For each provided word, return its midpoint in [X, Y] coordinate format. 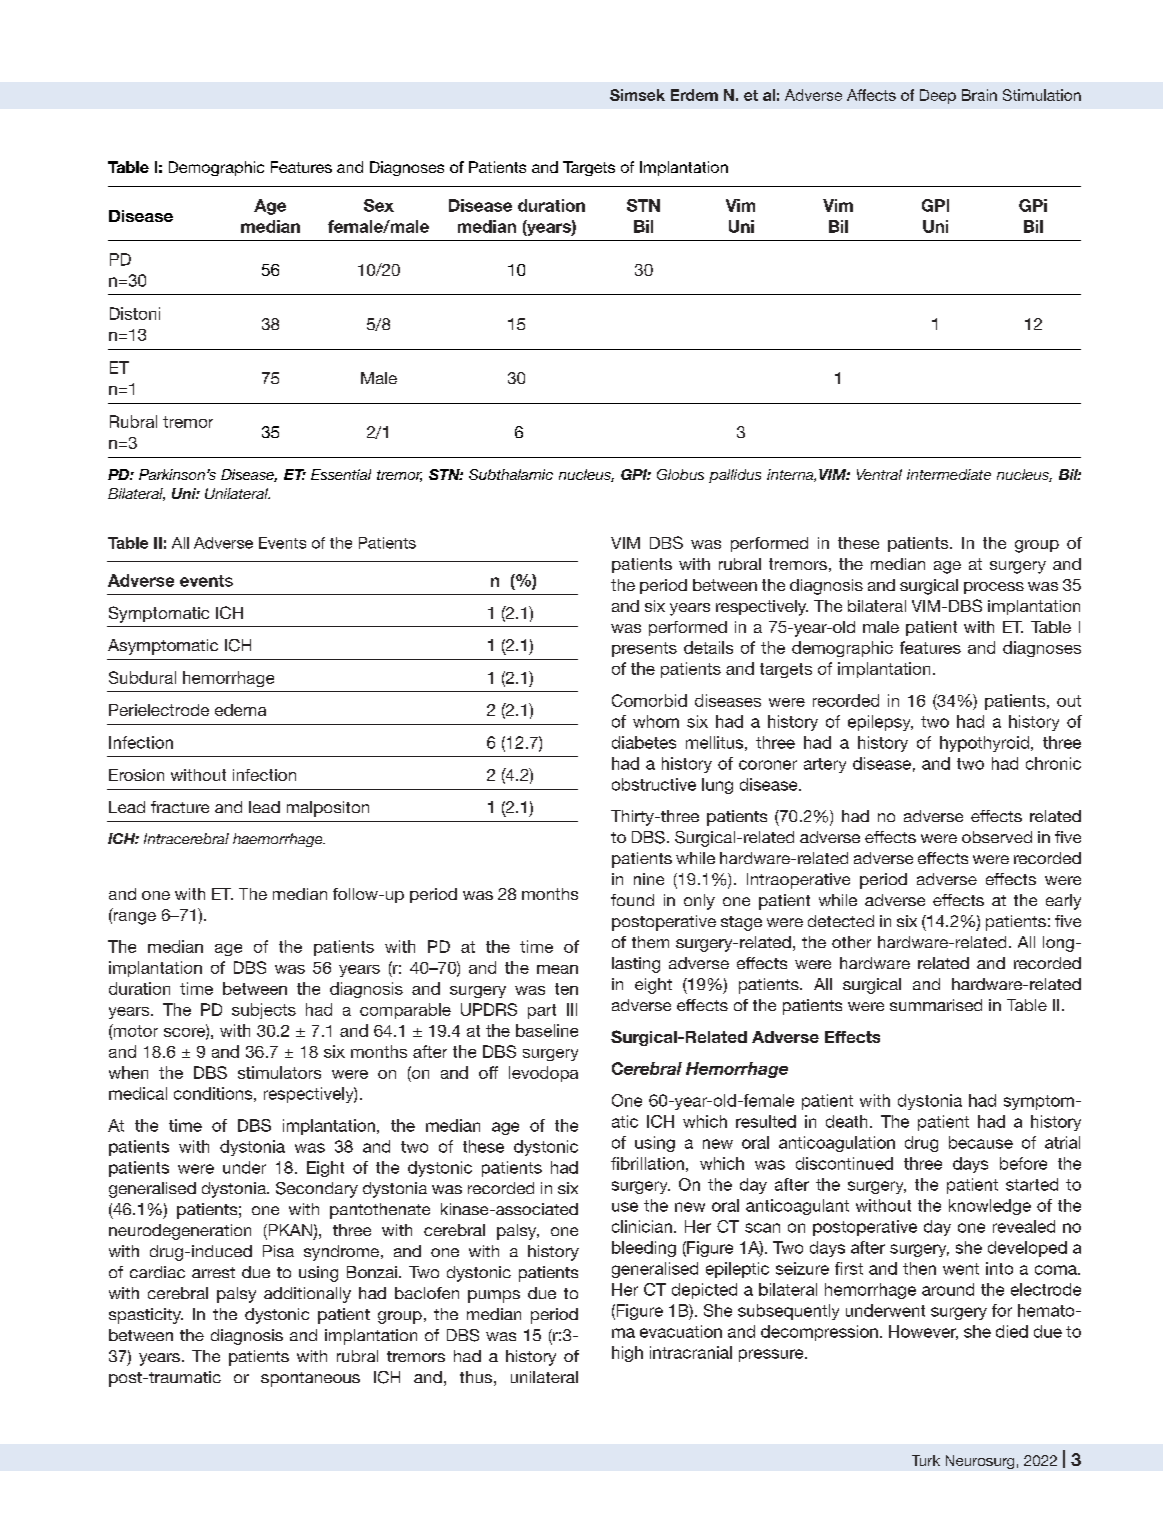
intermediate [949, 474]
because [981, 1142]
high [627, 1354]
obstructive [654, 784]
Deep [938, 96]
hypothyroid [984, 744]
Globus [680, 474]
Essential [341, 474]
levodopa [543, 1074]
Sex [379, 205]
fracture [180, 807]
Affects [871, 95]
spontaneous [310, 1379]
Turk [926, 1460]
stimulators [279, 1072]
